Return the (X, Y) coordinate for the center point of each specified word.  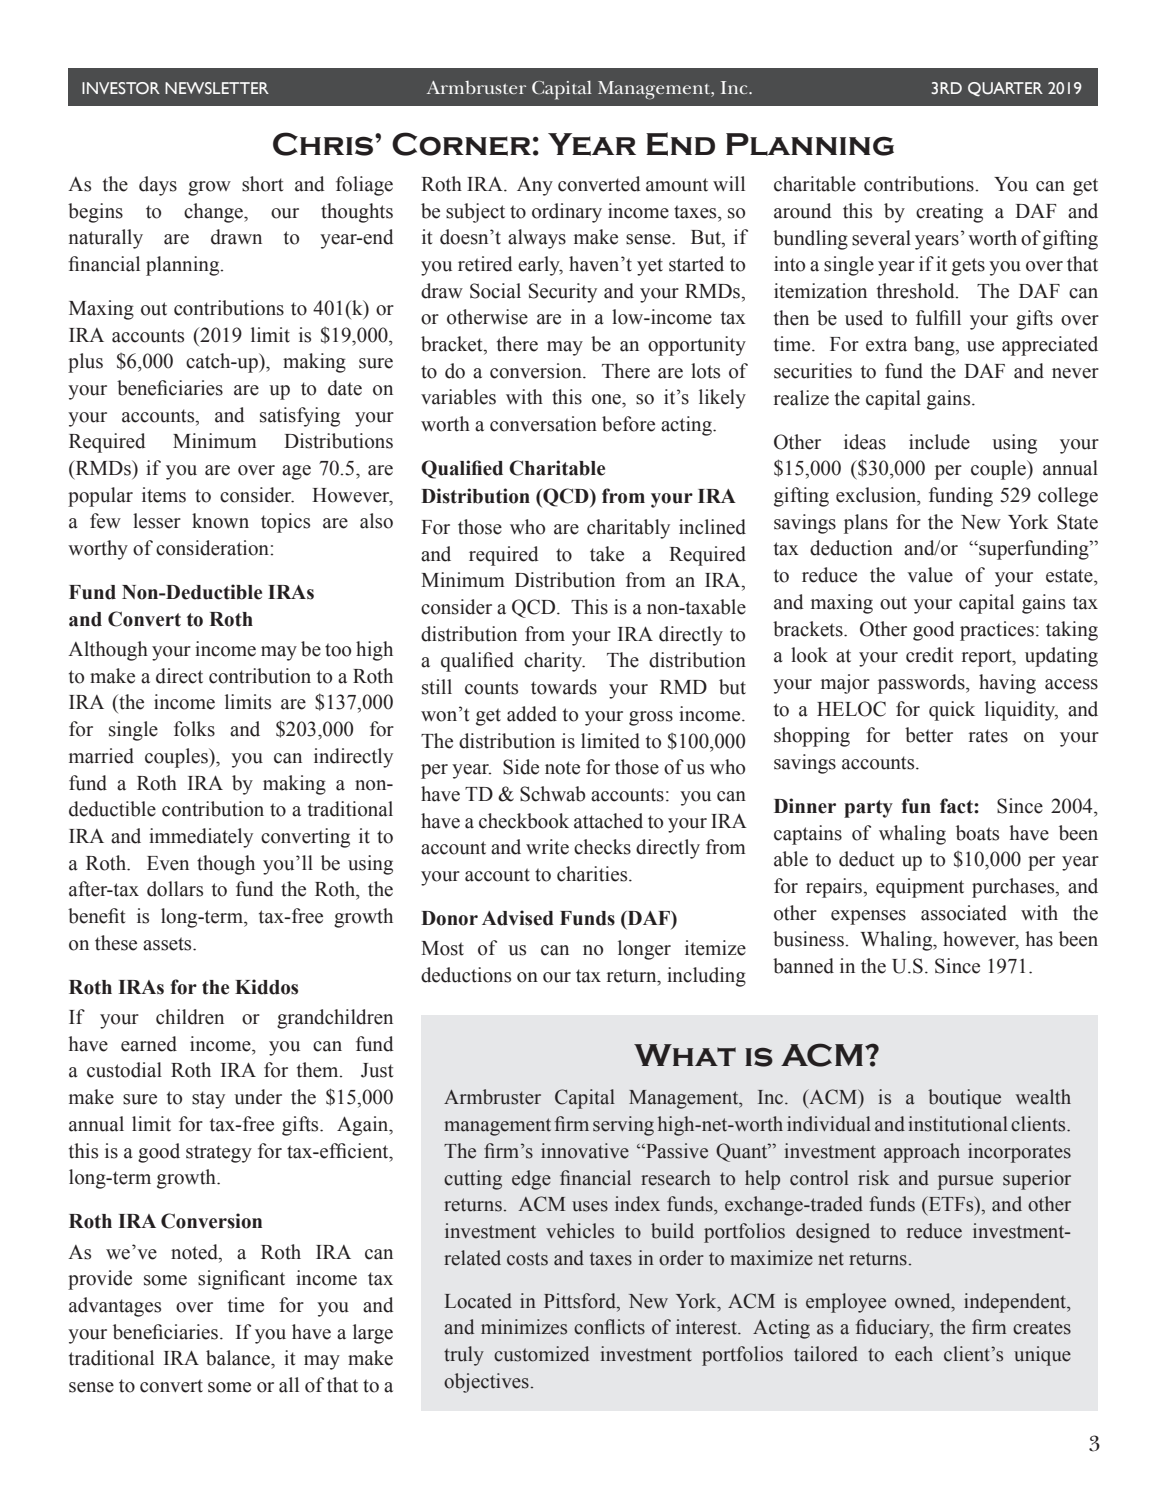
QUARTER (1005, 89)
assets (168, 944)
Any (535, 186)
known (220, 521)
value (930, 575)
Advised (518, 918)
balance (239, 1358)
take (607, 554)
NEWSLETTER (217, 88)
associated (964, 913)
